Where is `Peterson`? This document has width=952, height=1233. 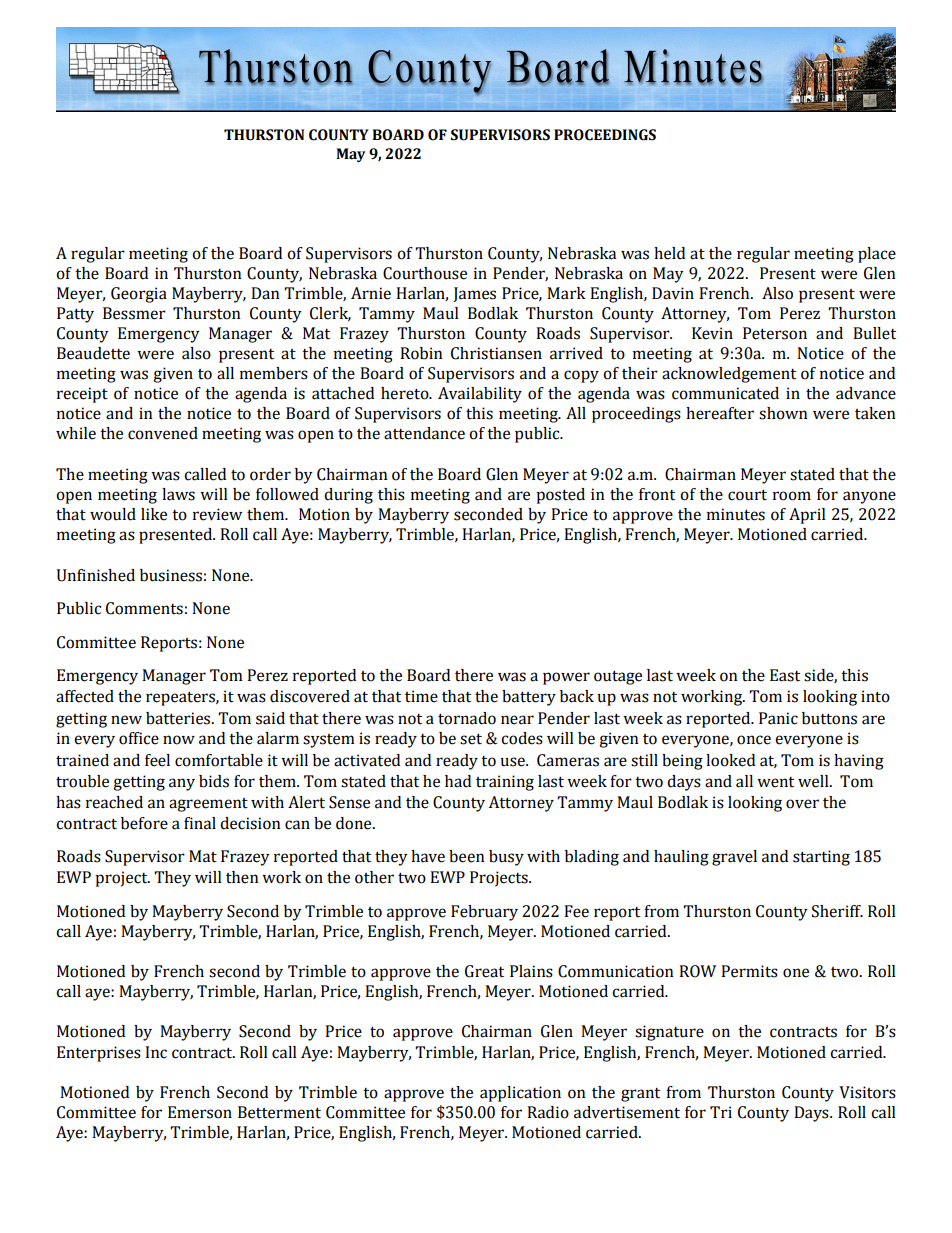
Peterson is located at coordinates (775, 333).
